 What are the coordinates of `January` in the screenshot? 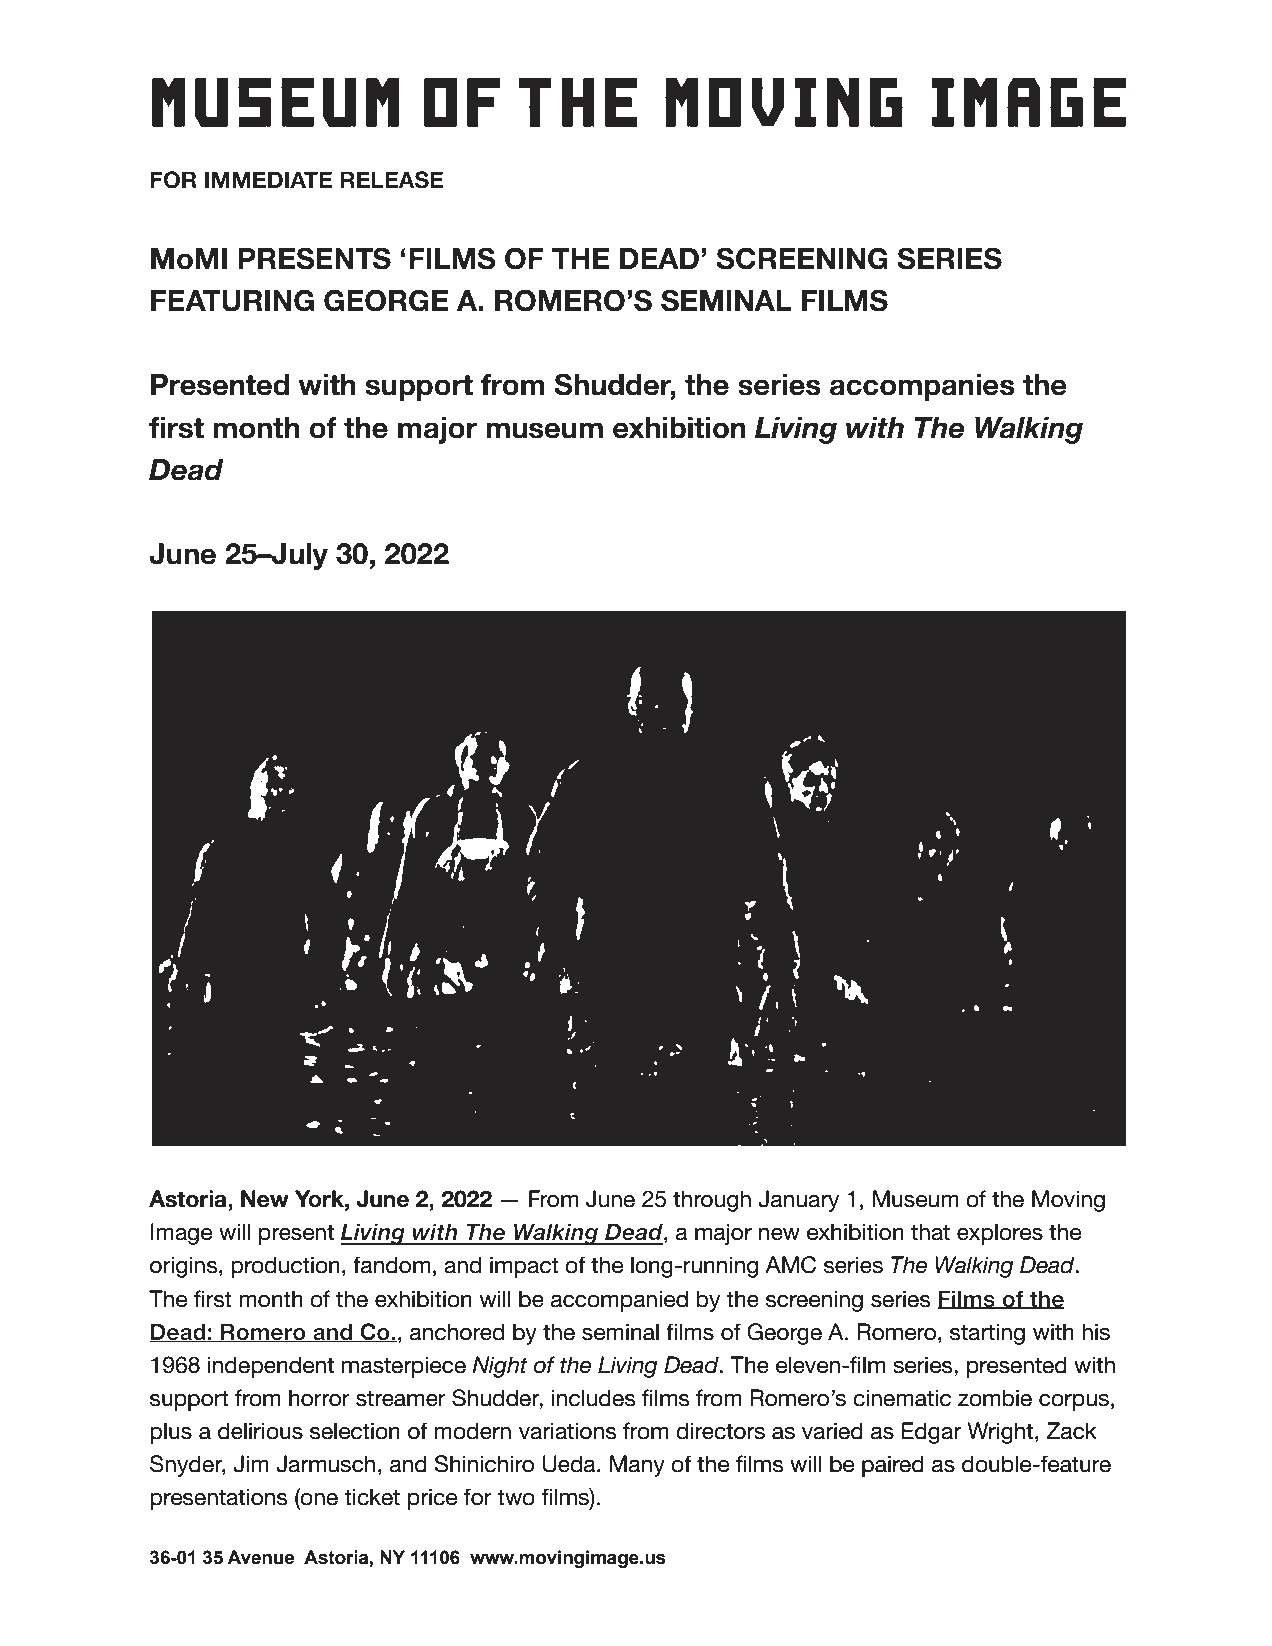 It's located at (798, 1201).
